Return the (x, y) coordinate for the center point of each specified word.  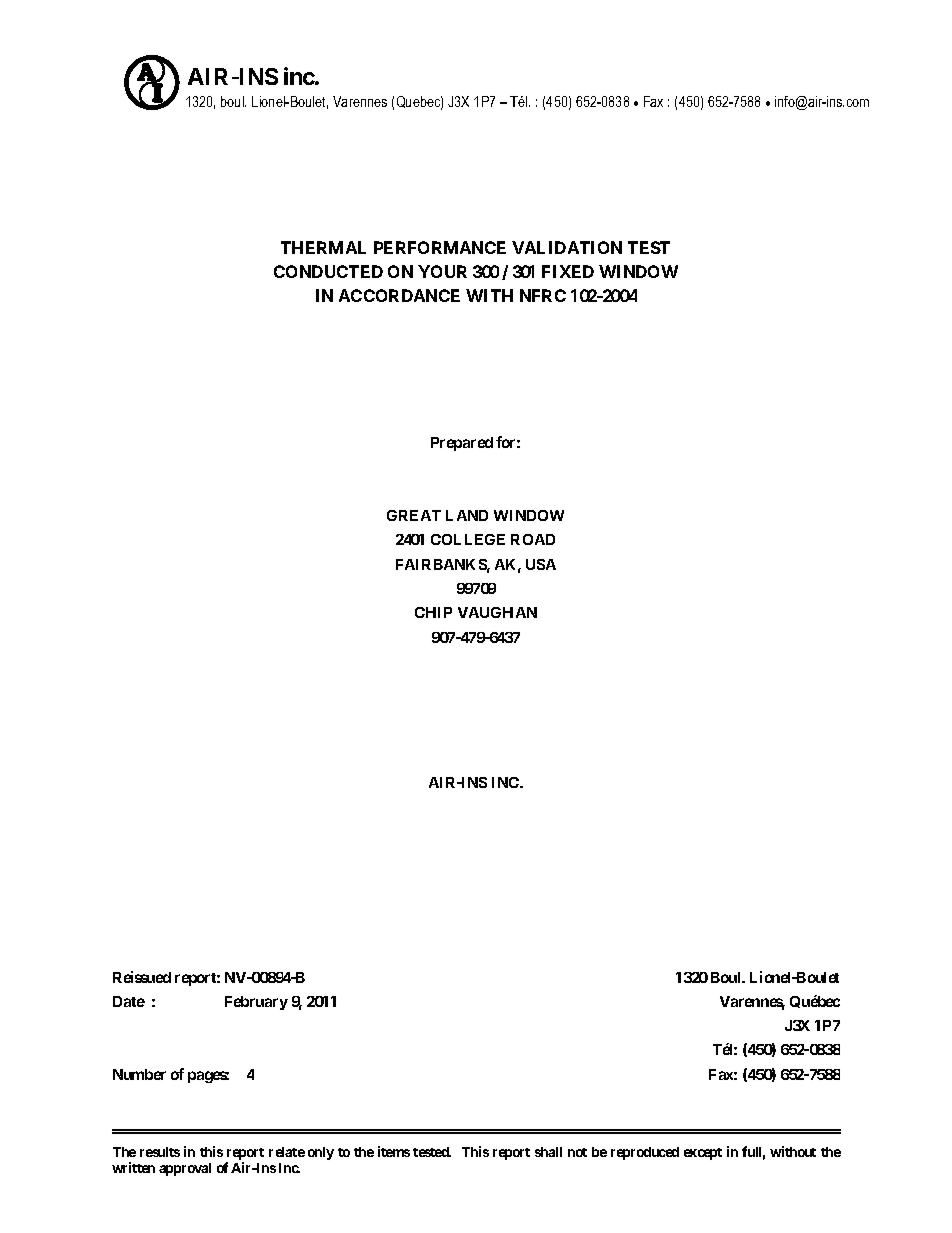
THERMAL (323, 247)
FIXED (568, 271)
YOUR (442, 271)
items (394, 1151)
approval (185, 1169)
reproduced (645, 1153)
